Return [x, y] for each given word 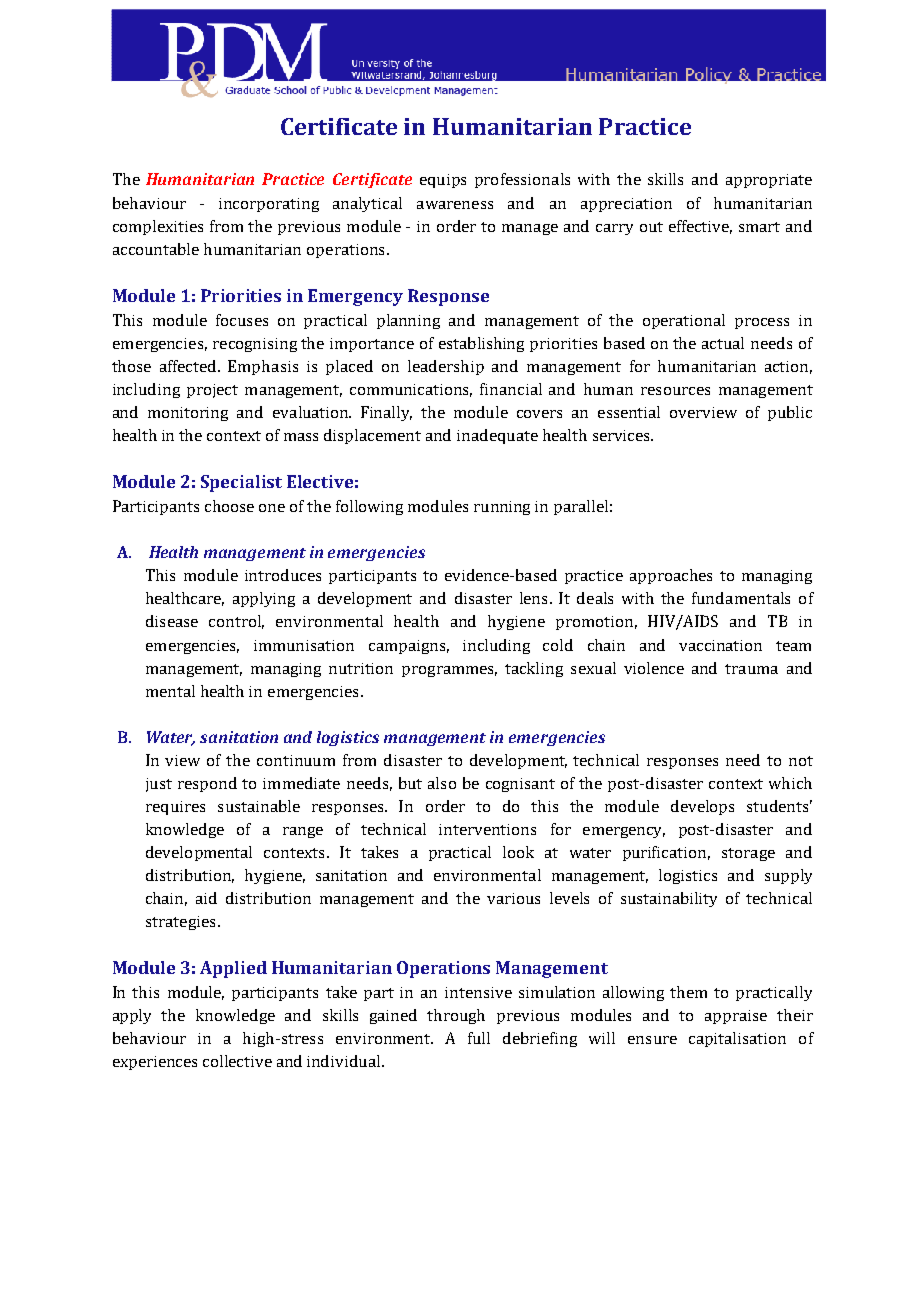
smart [759, 227]
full [479, 1038]
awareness [455, 205]
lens [533, 598]
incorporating [269, 205]
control [236, 622]
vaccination [720, 645]
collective [237, 1061]
